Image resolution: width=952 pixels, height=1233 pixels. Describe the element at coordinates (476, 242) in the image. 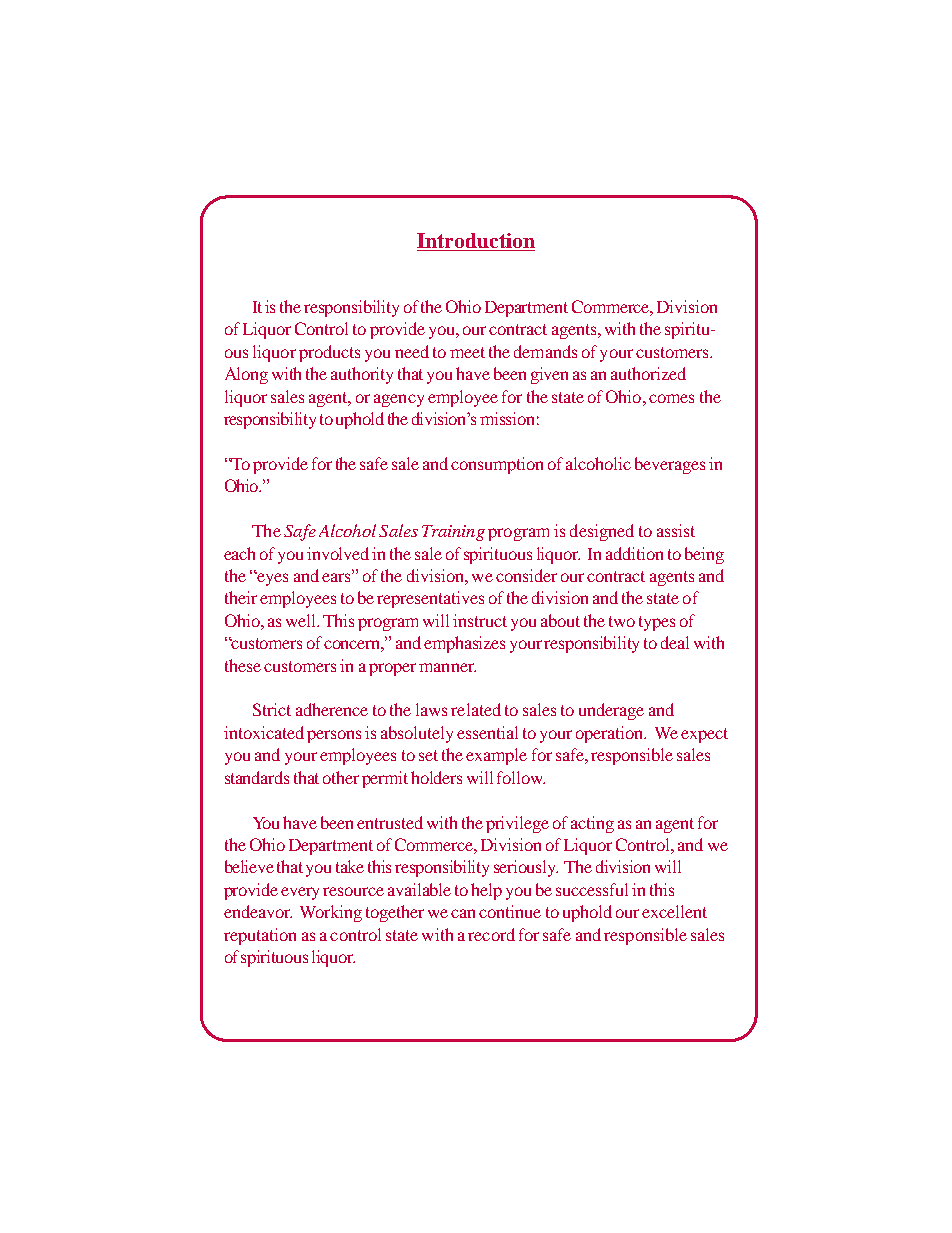

I see `Introduction` at that location.
